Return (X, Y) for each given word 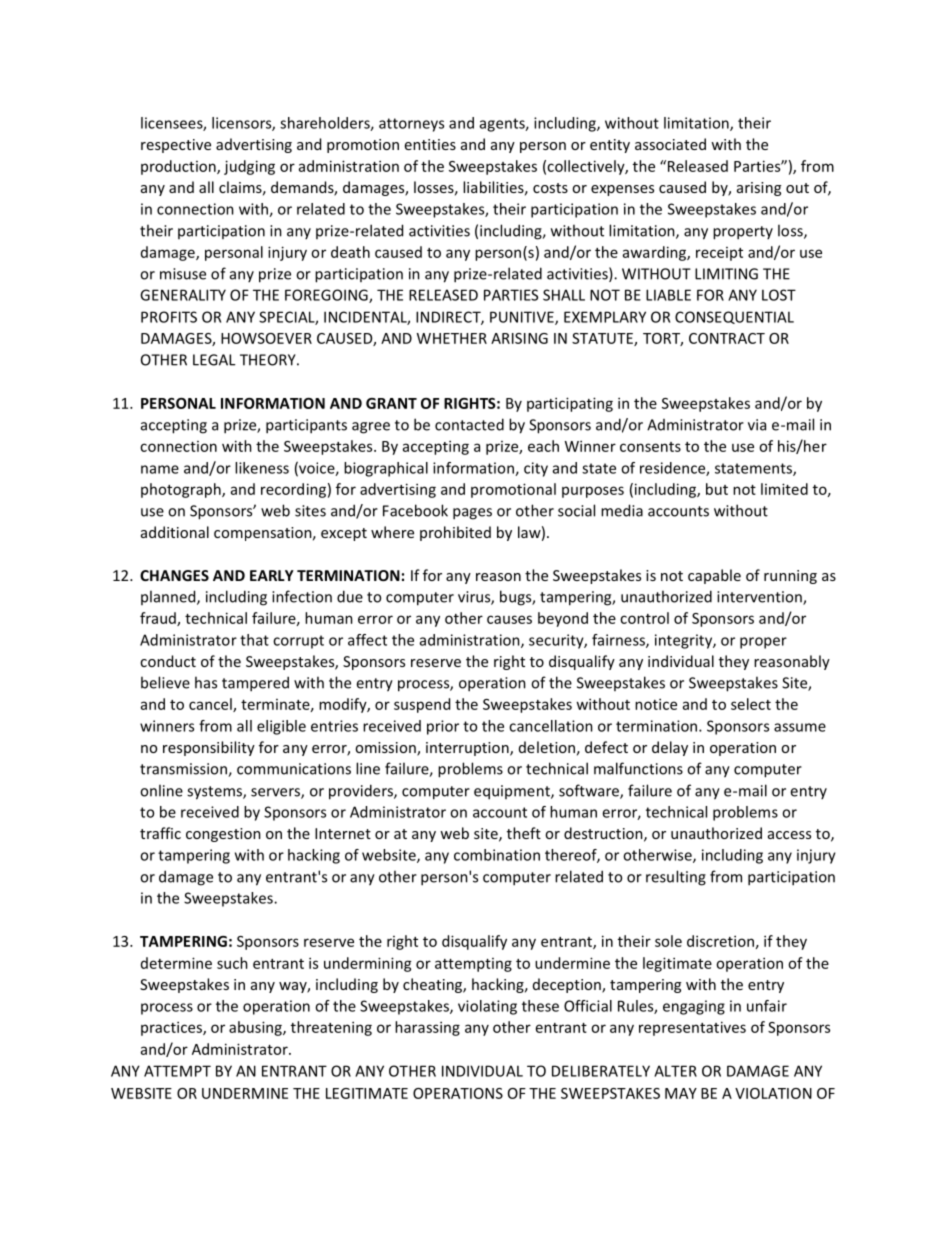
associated (670, 144)
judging (249, 167)
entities (430, 144)
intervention (760, 598)
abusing (256, 1028)
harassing (427, 1028)
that (254, 640)
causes (509, 619)
